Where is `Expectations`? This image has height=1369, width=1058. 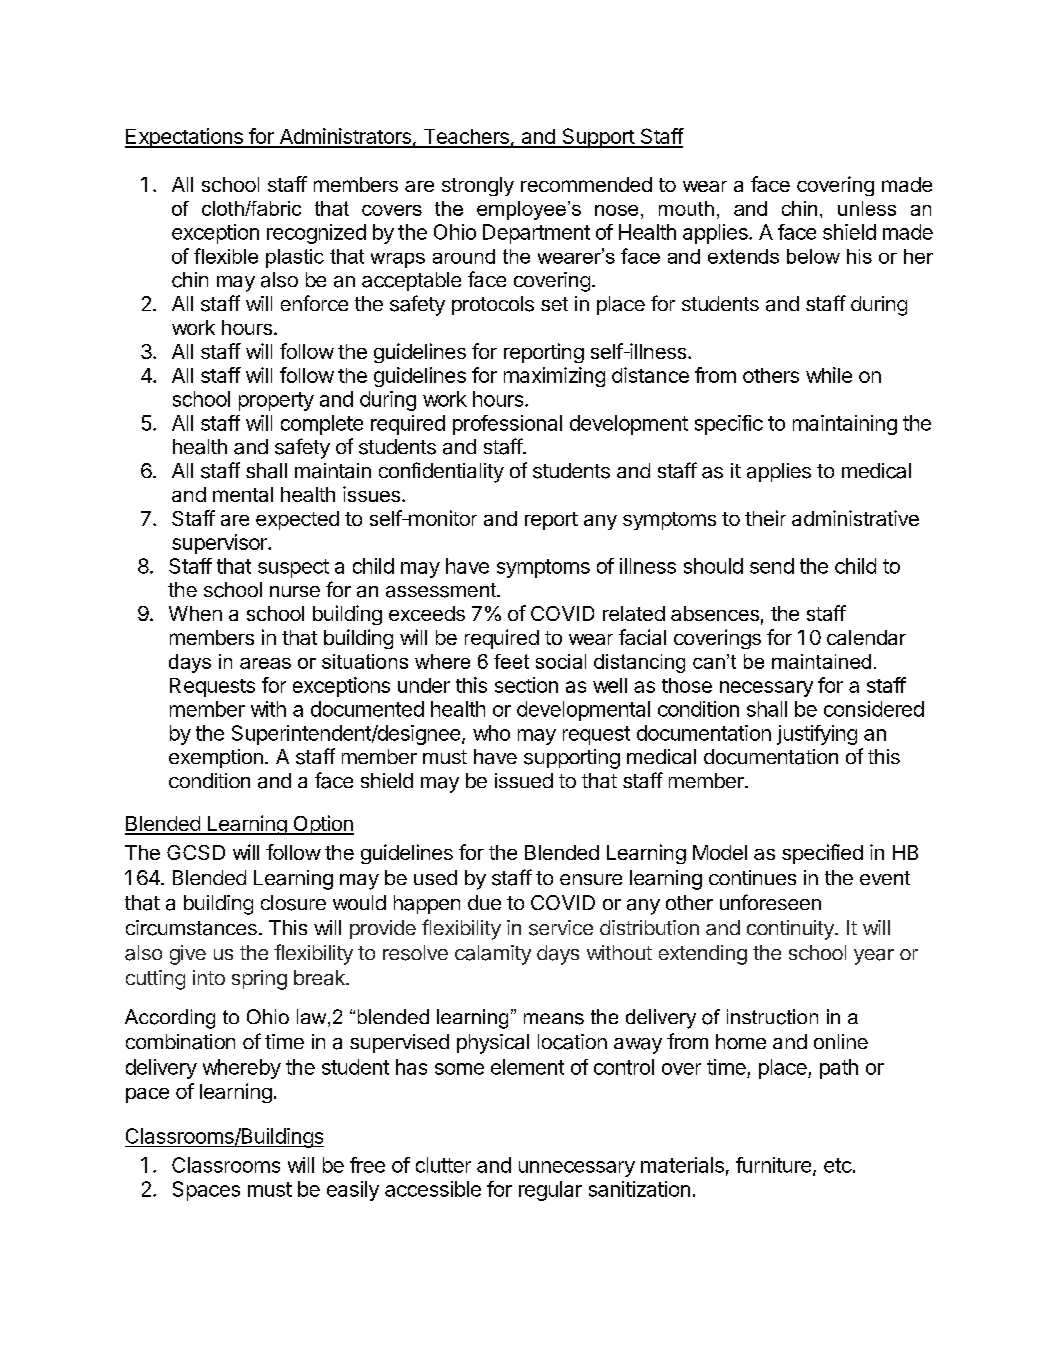
Expectations is located at coordinates (185, 138).
